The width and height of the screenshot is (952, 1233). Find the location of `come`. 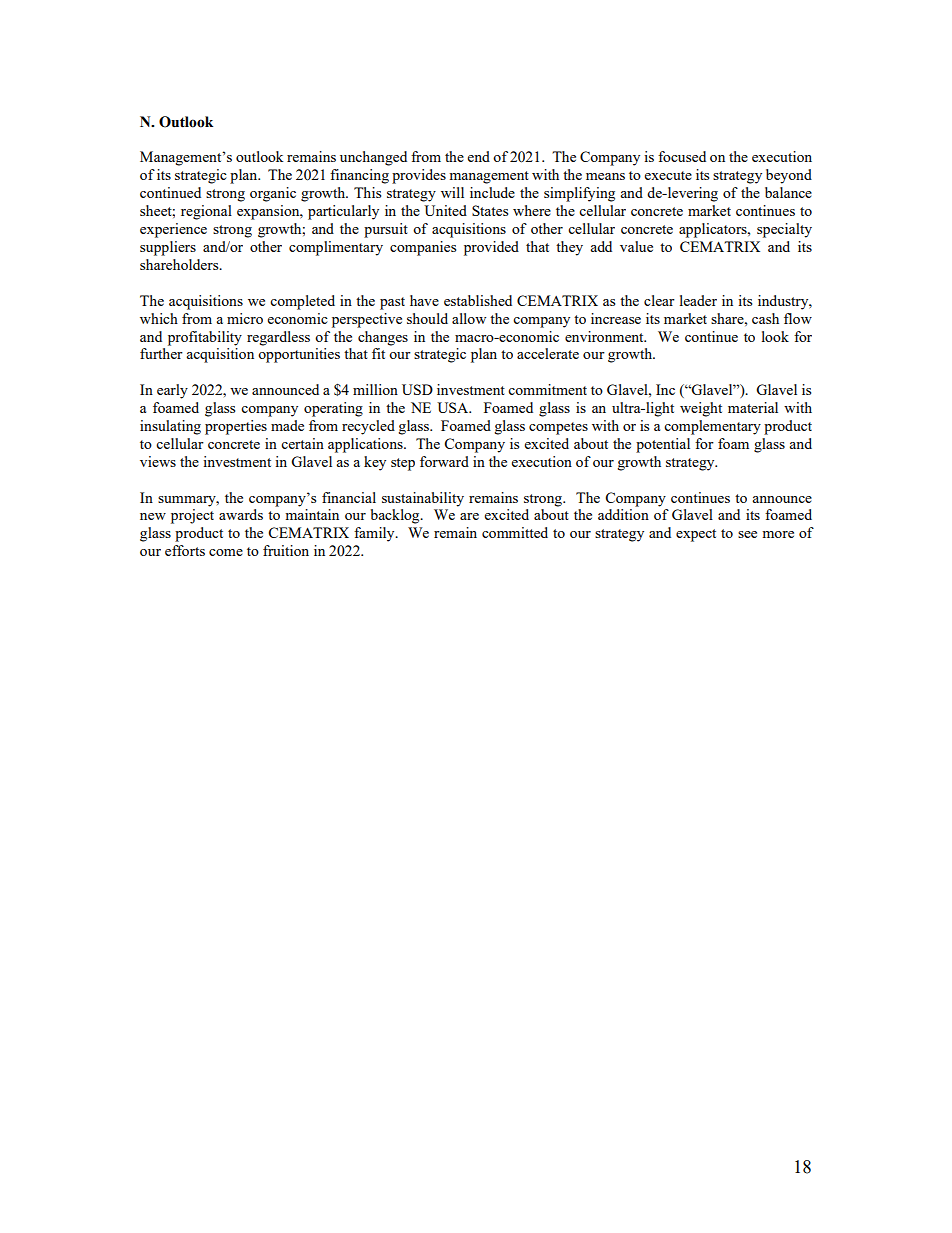

come is located at coordinates (226, 552).
